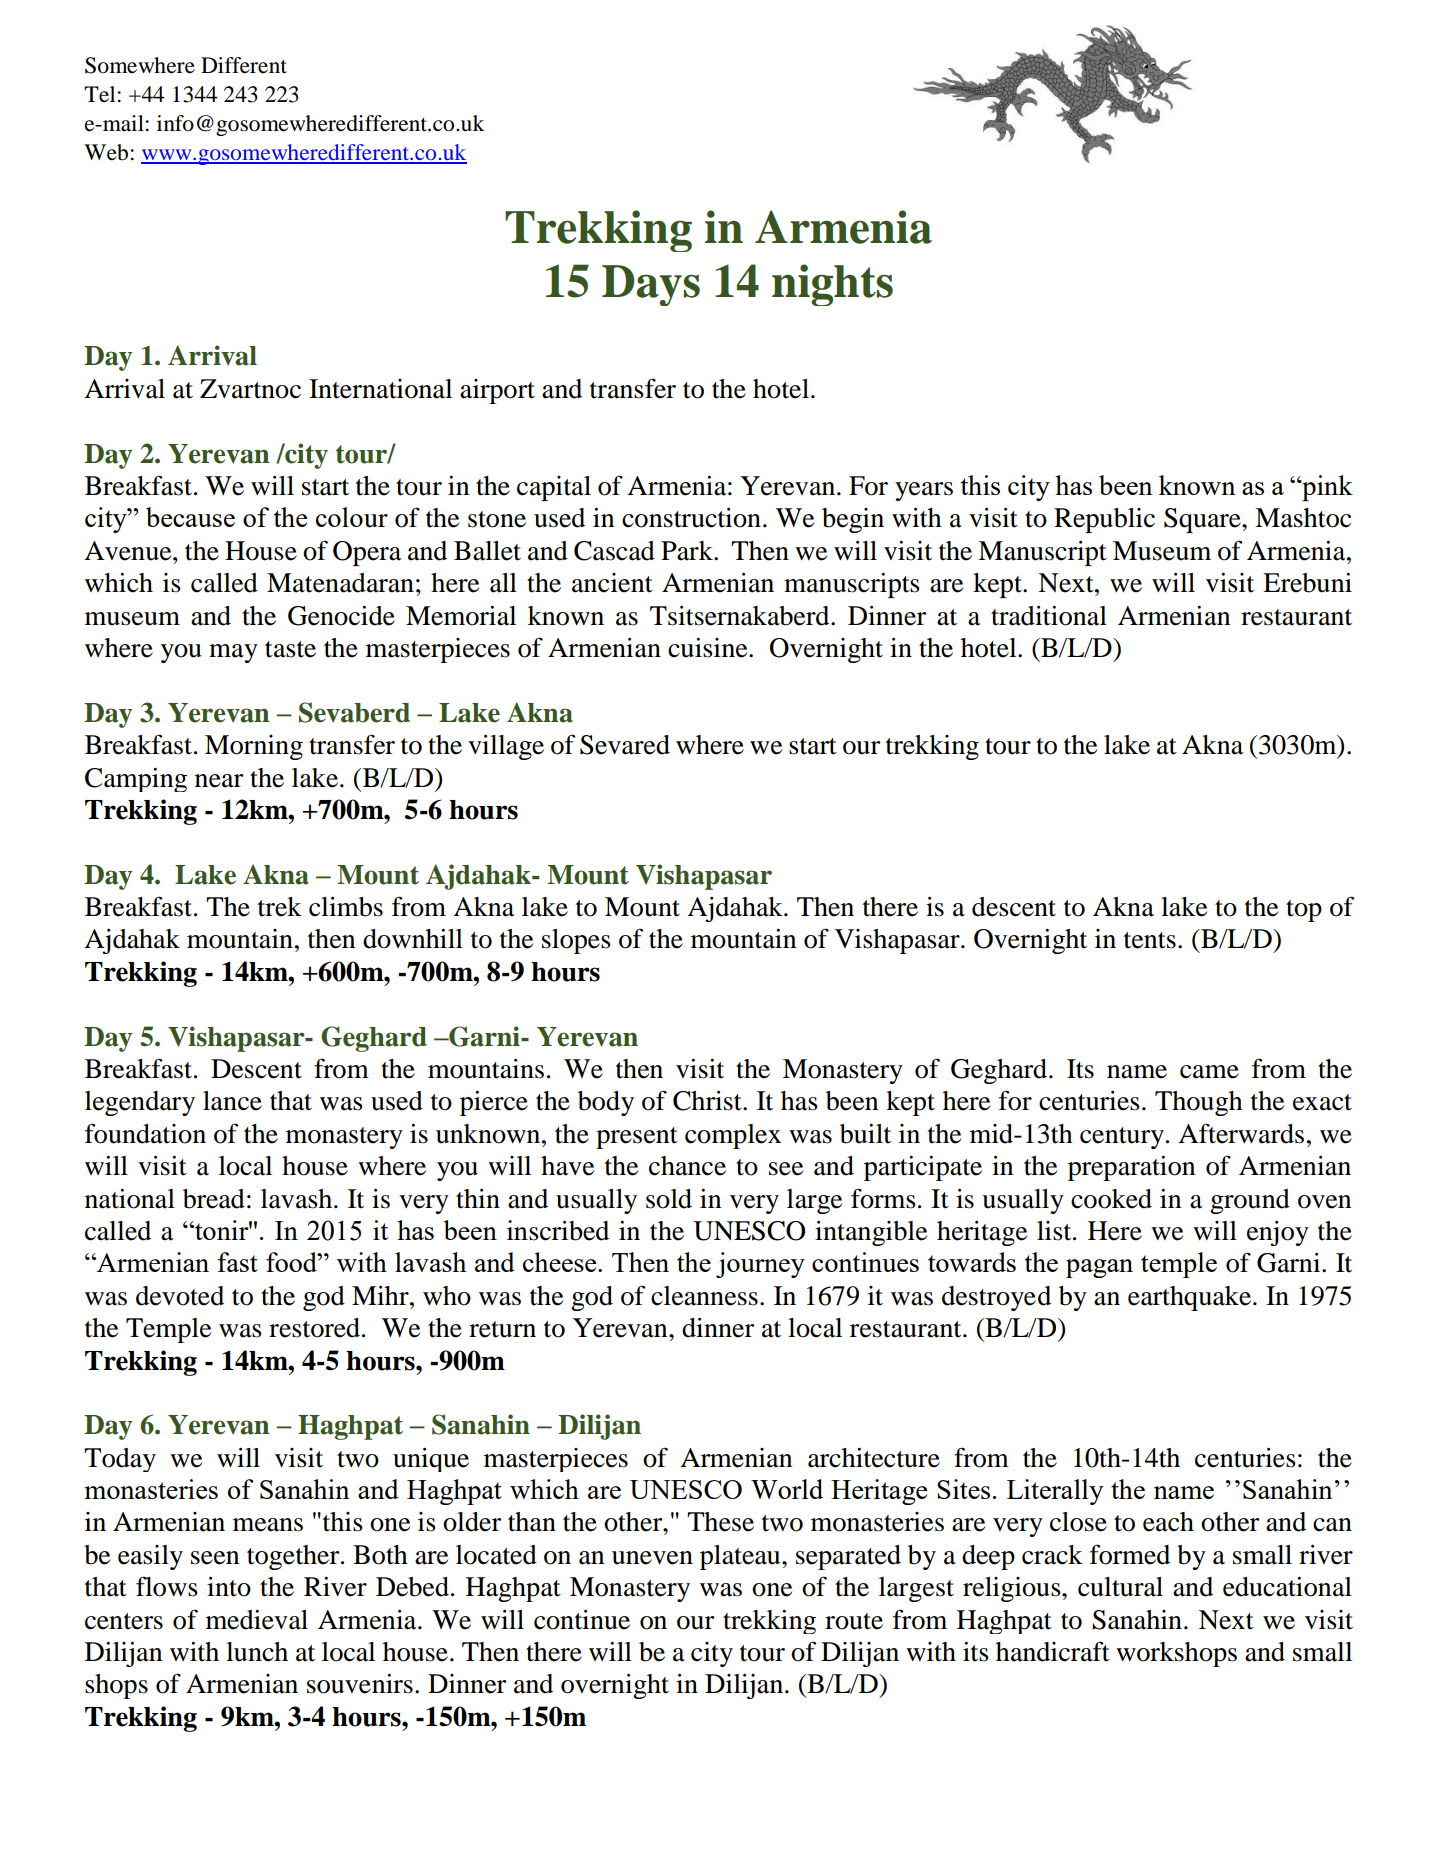 This document has width=1437, height=1859. What do you see at coordinates (741, 1557) in the document?
I see `plateau` at bounding box center [741, 1557].
